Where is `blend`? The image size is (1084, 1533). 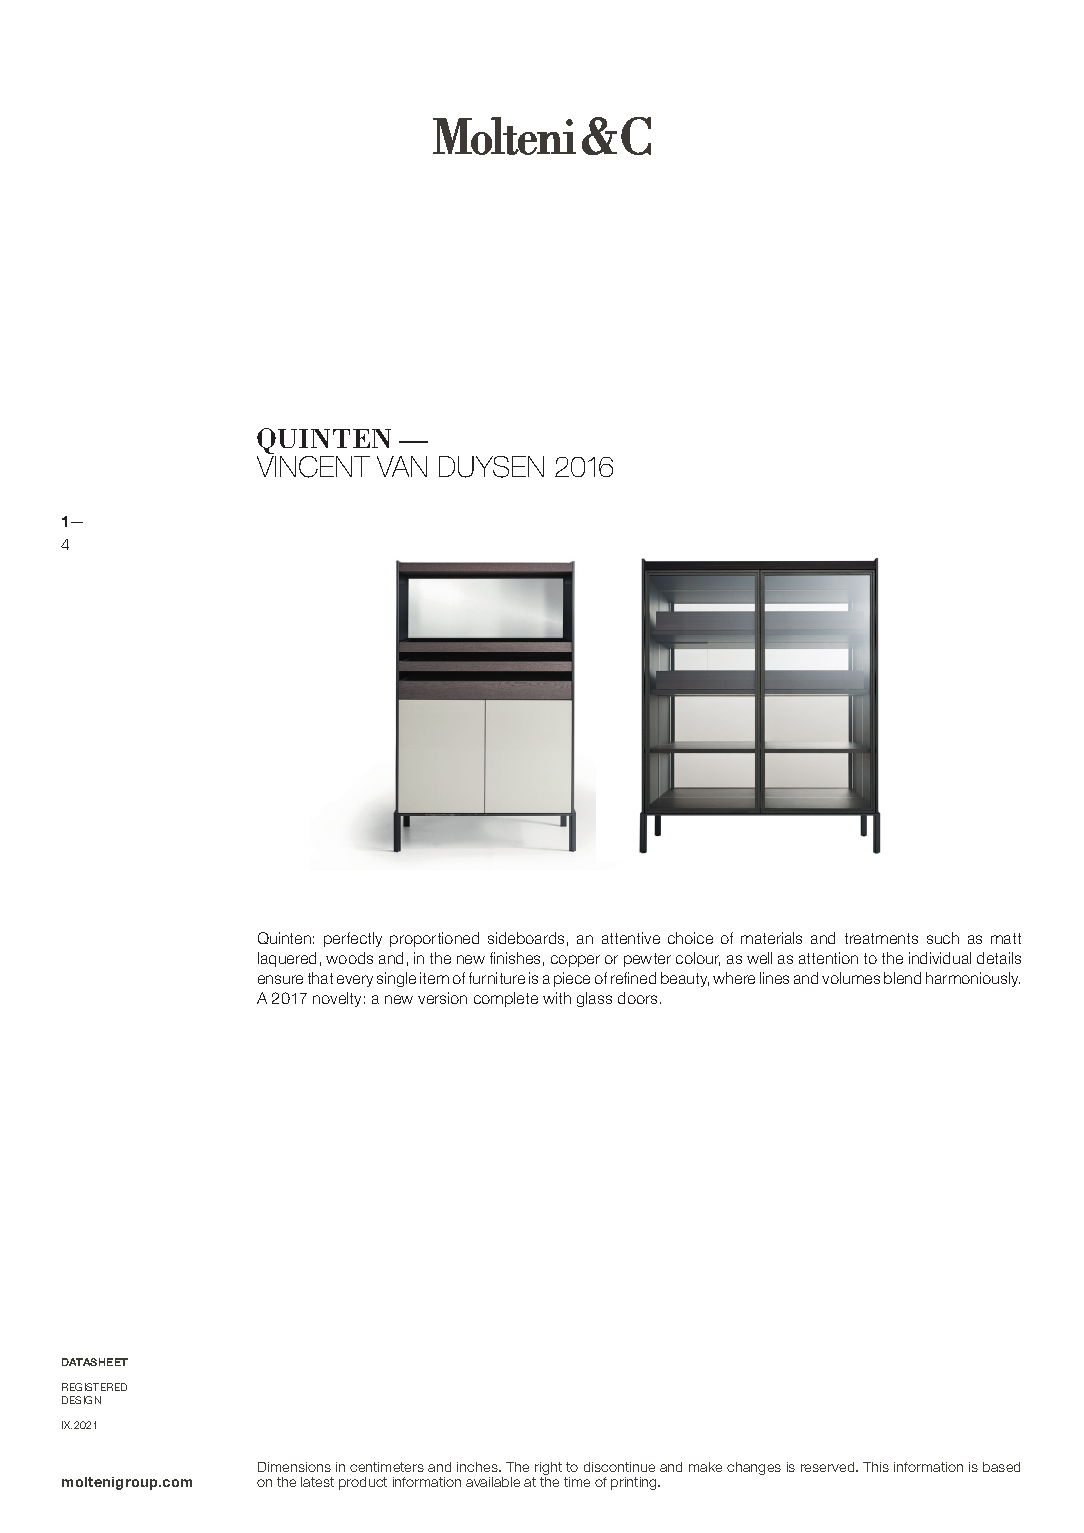
blend is located at coordinates (902, 978).
